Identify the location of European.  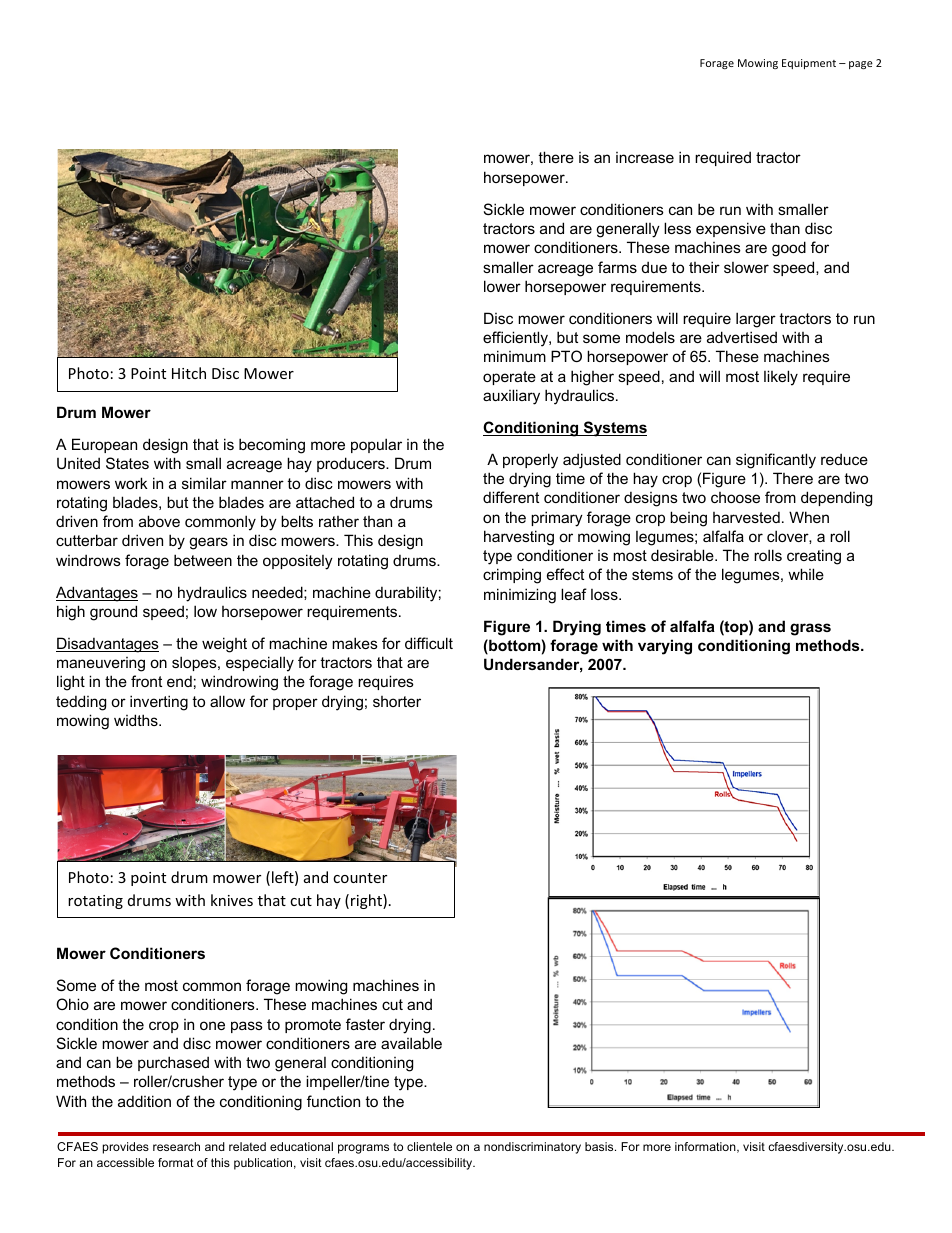
(104, 445).
